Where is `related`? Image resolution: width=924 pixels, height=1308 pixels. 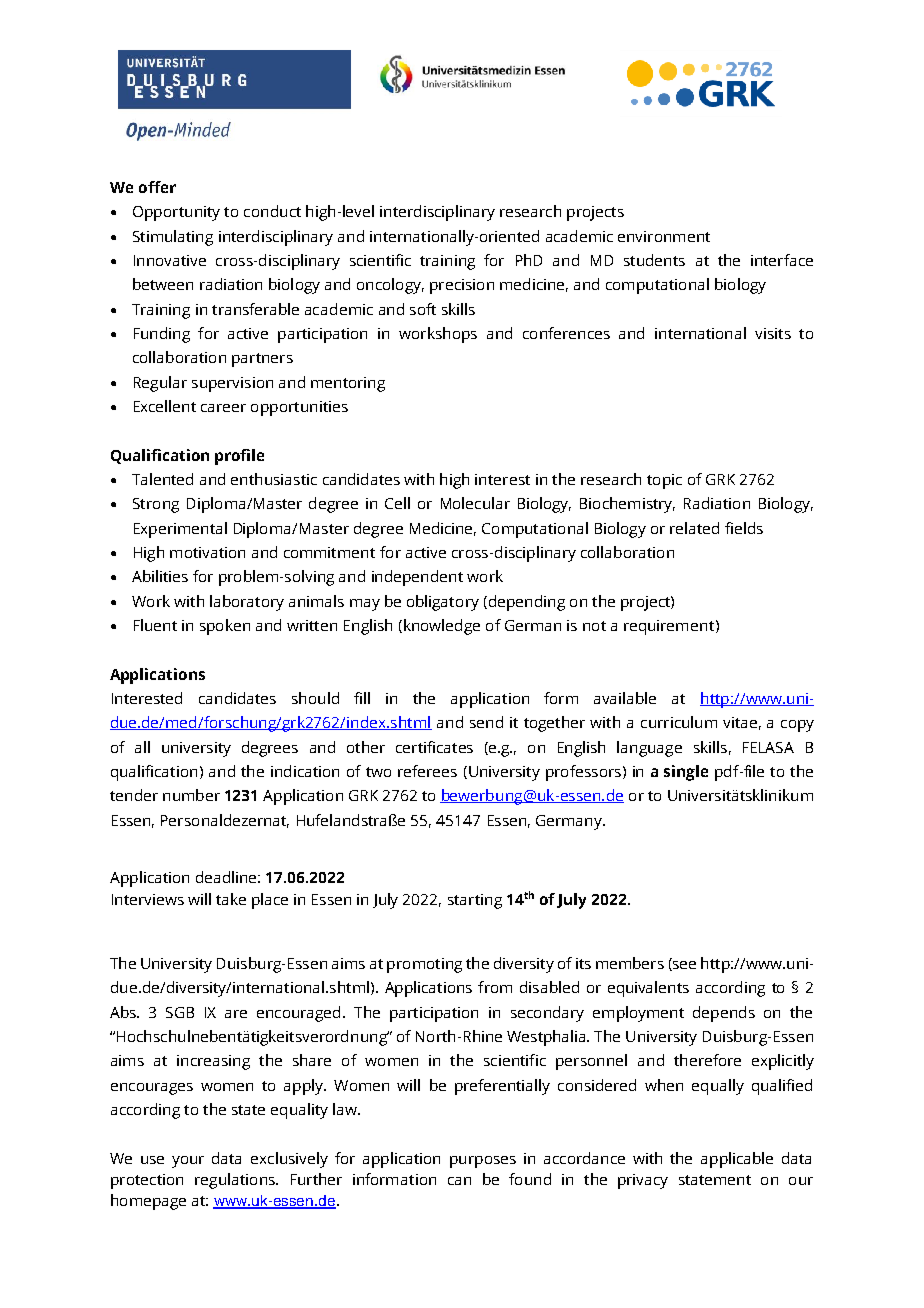 related is located at coordinates (694, 528).
